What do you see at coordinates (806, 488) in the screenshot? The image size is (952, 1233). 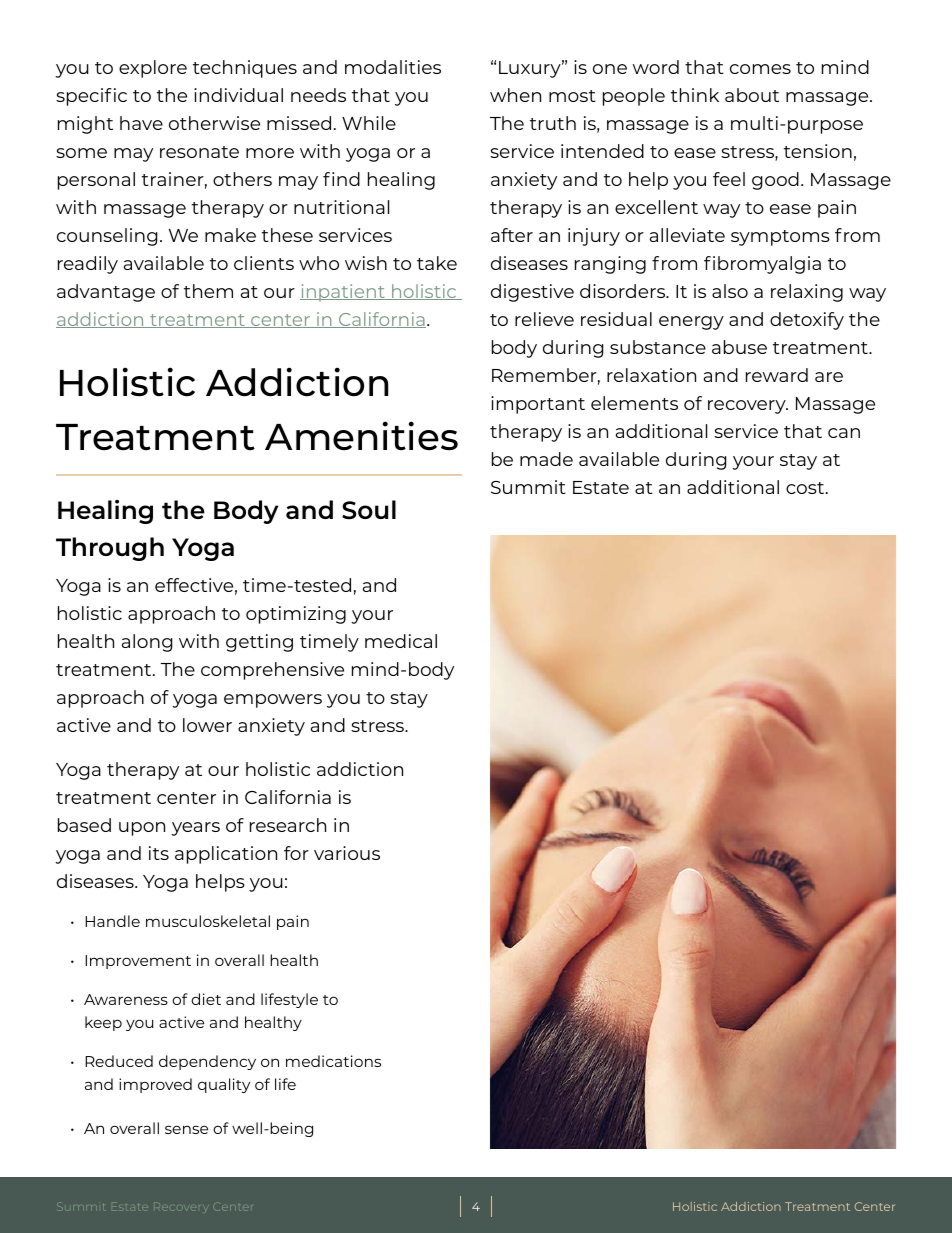 I see `cost` at bounding box center [806, 488].
